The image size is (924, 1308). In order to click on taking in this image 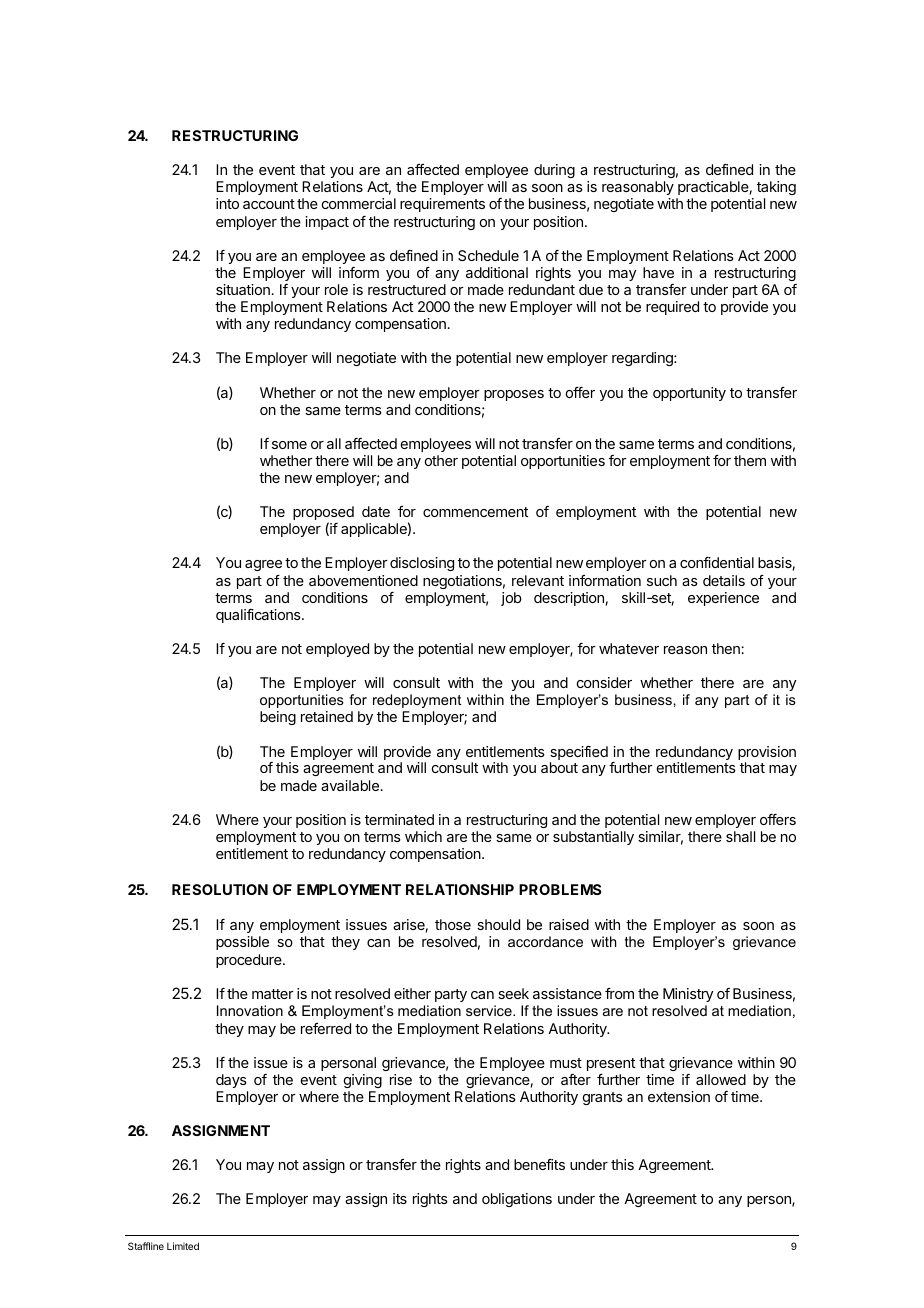, I will do `click(776, 190)`.
